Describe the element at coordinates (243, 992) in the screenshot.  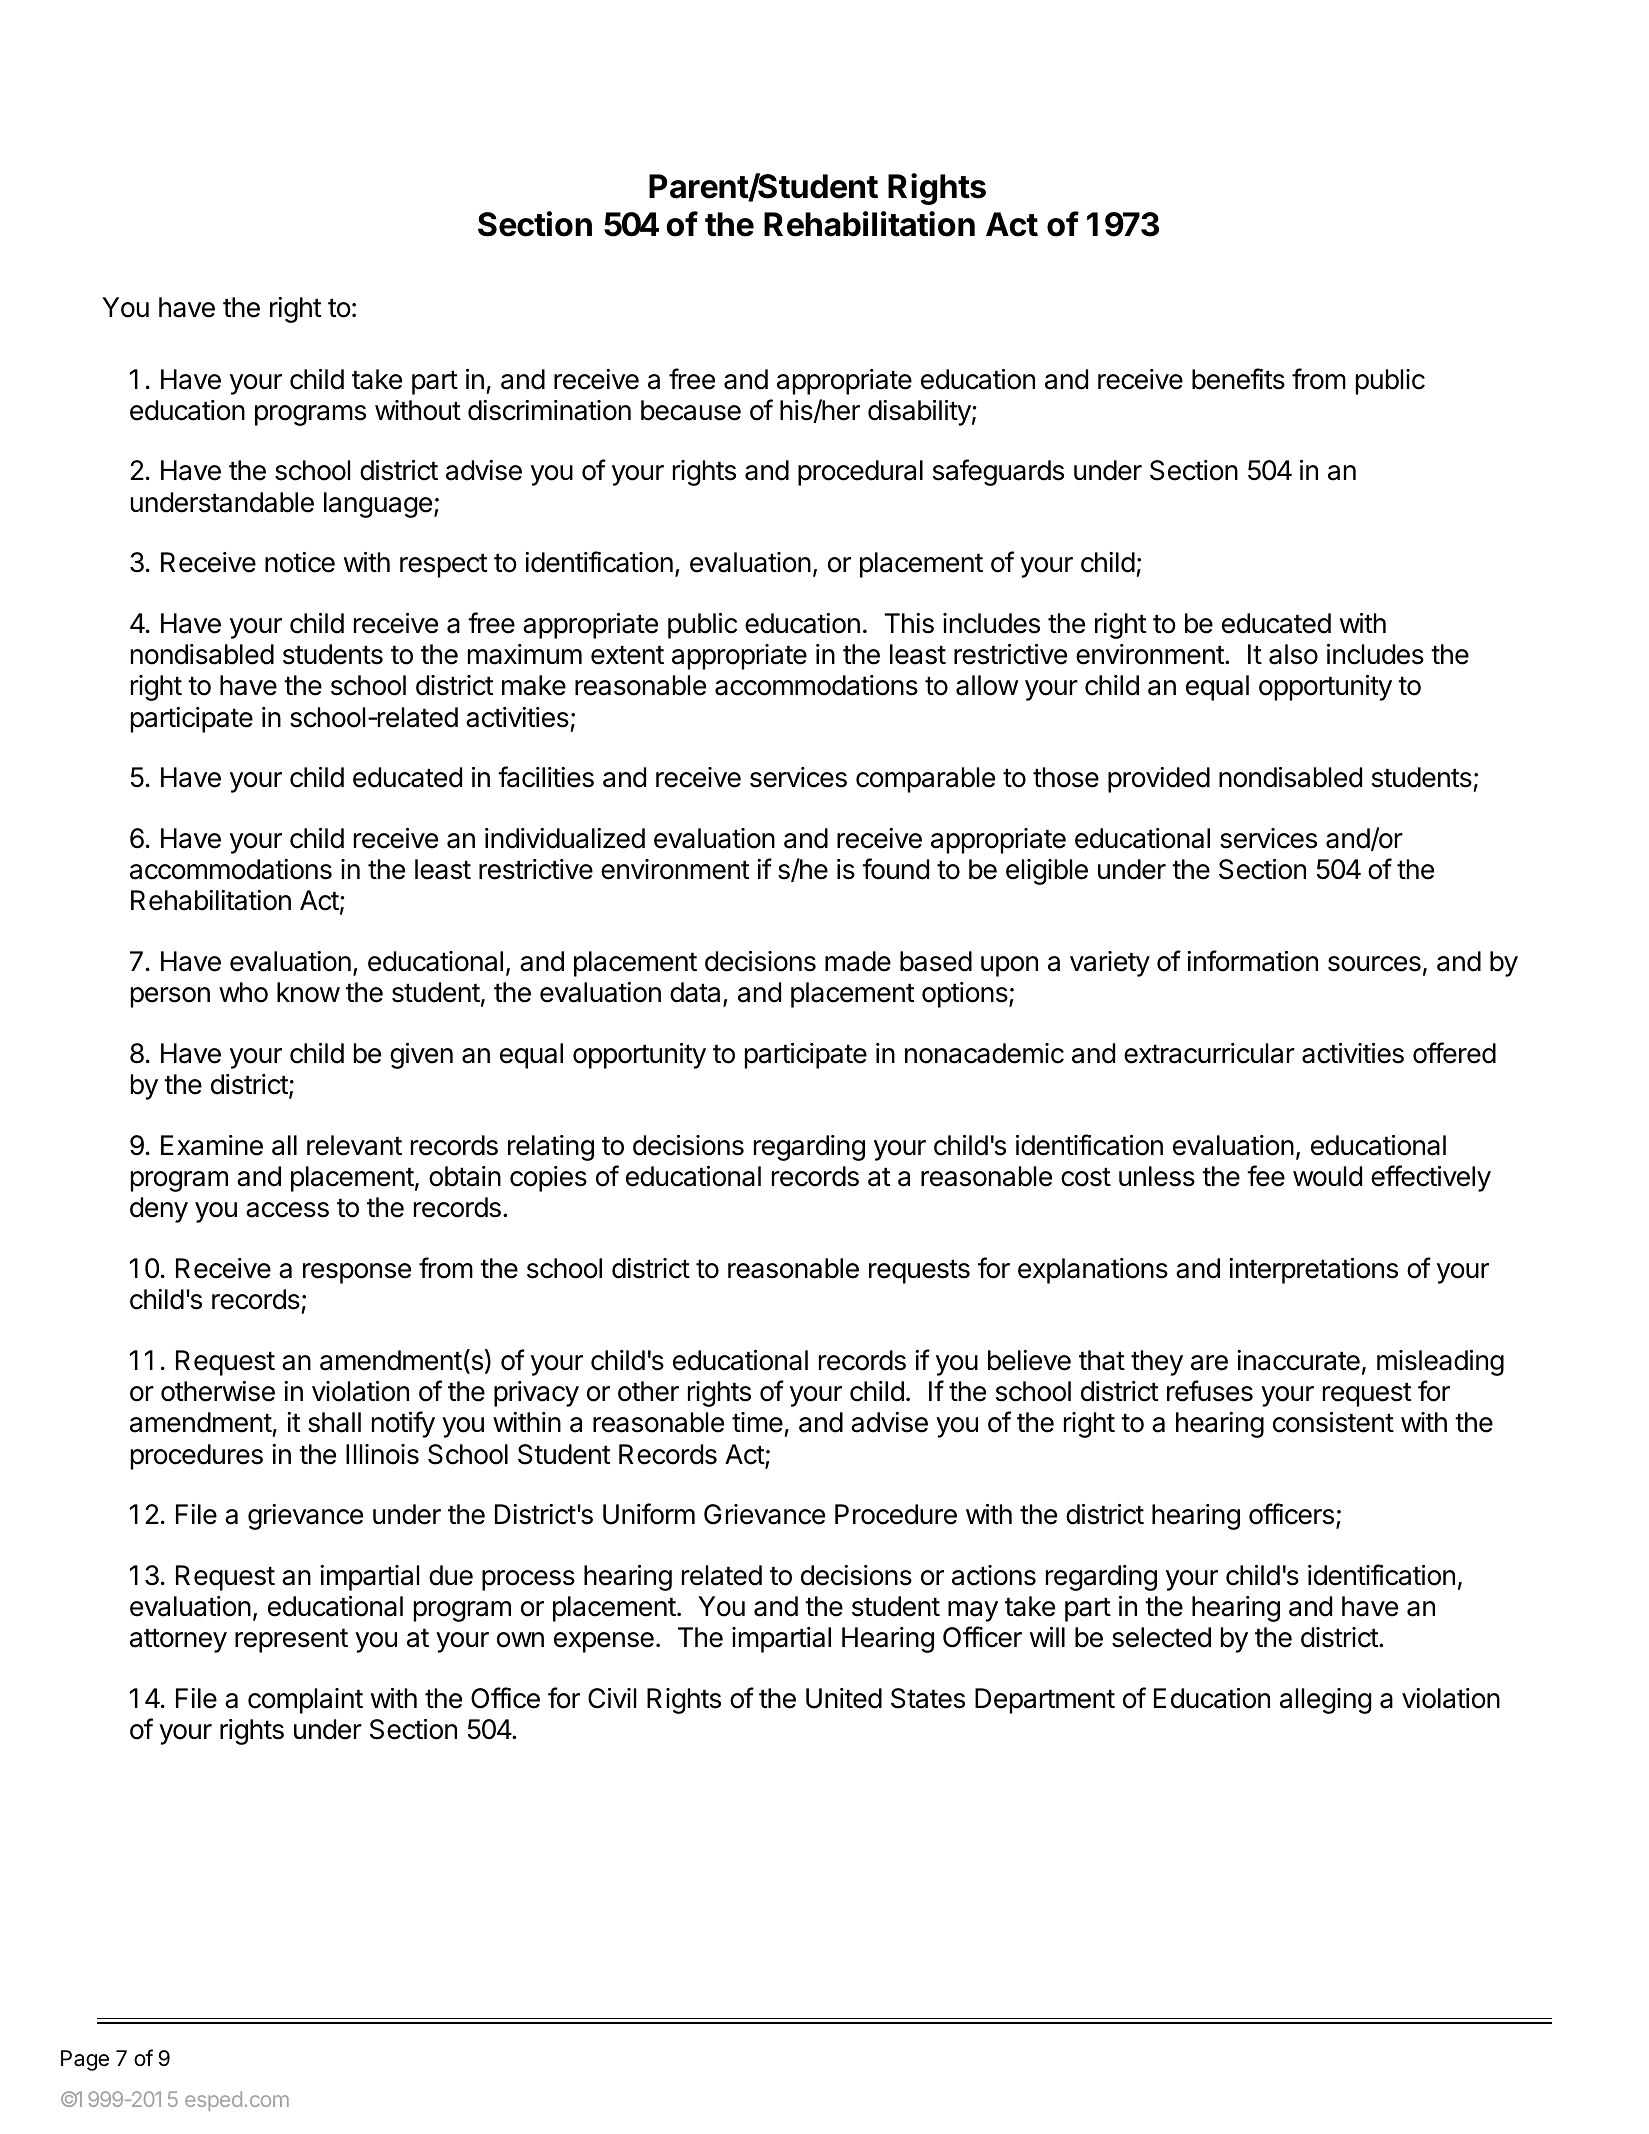
I see `who` at that location.
